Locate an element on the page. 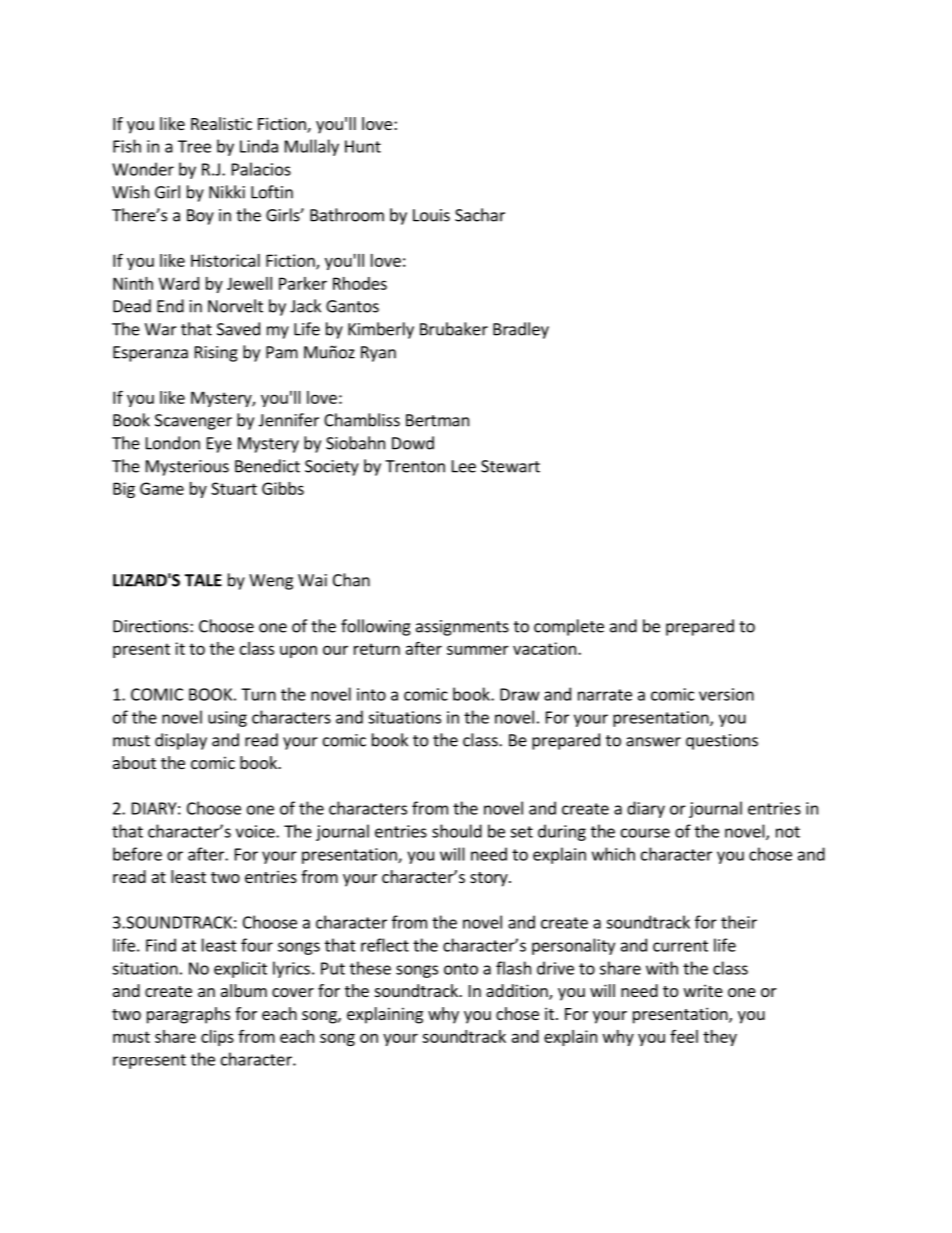 The width and height of the page is (952, 1233). TALE is located at coordinates (203, 580).
